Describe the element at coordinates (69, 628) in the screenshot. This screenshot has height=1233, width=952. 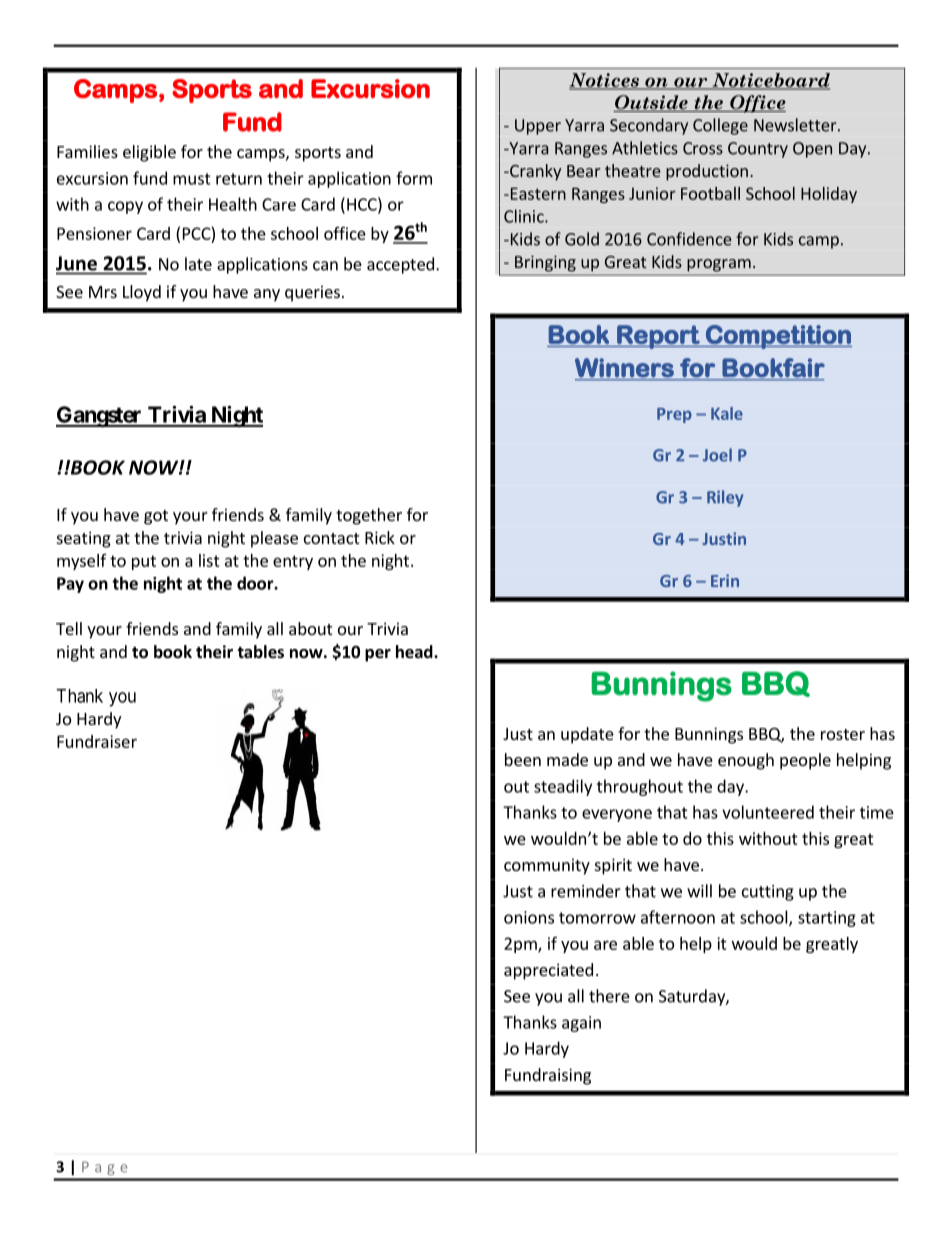
I see `Tell` at that location.
